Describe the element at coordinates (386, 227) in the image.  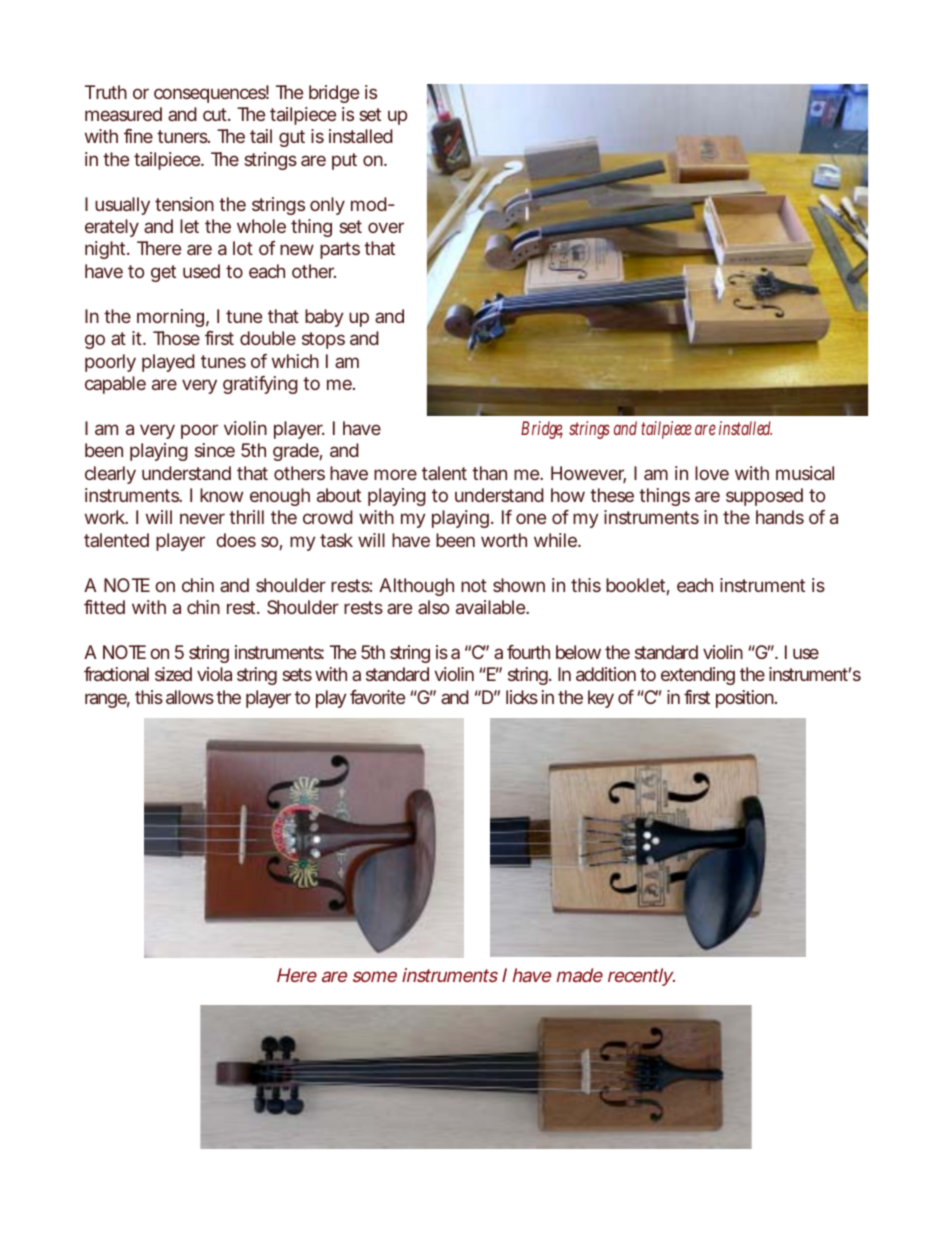
I see `over` at that location.
